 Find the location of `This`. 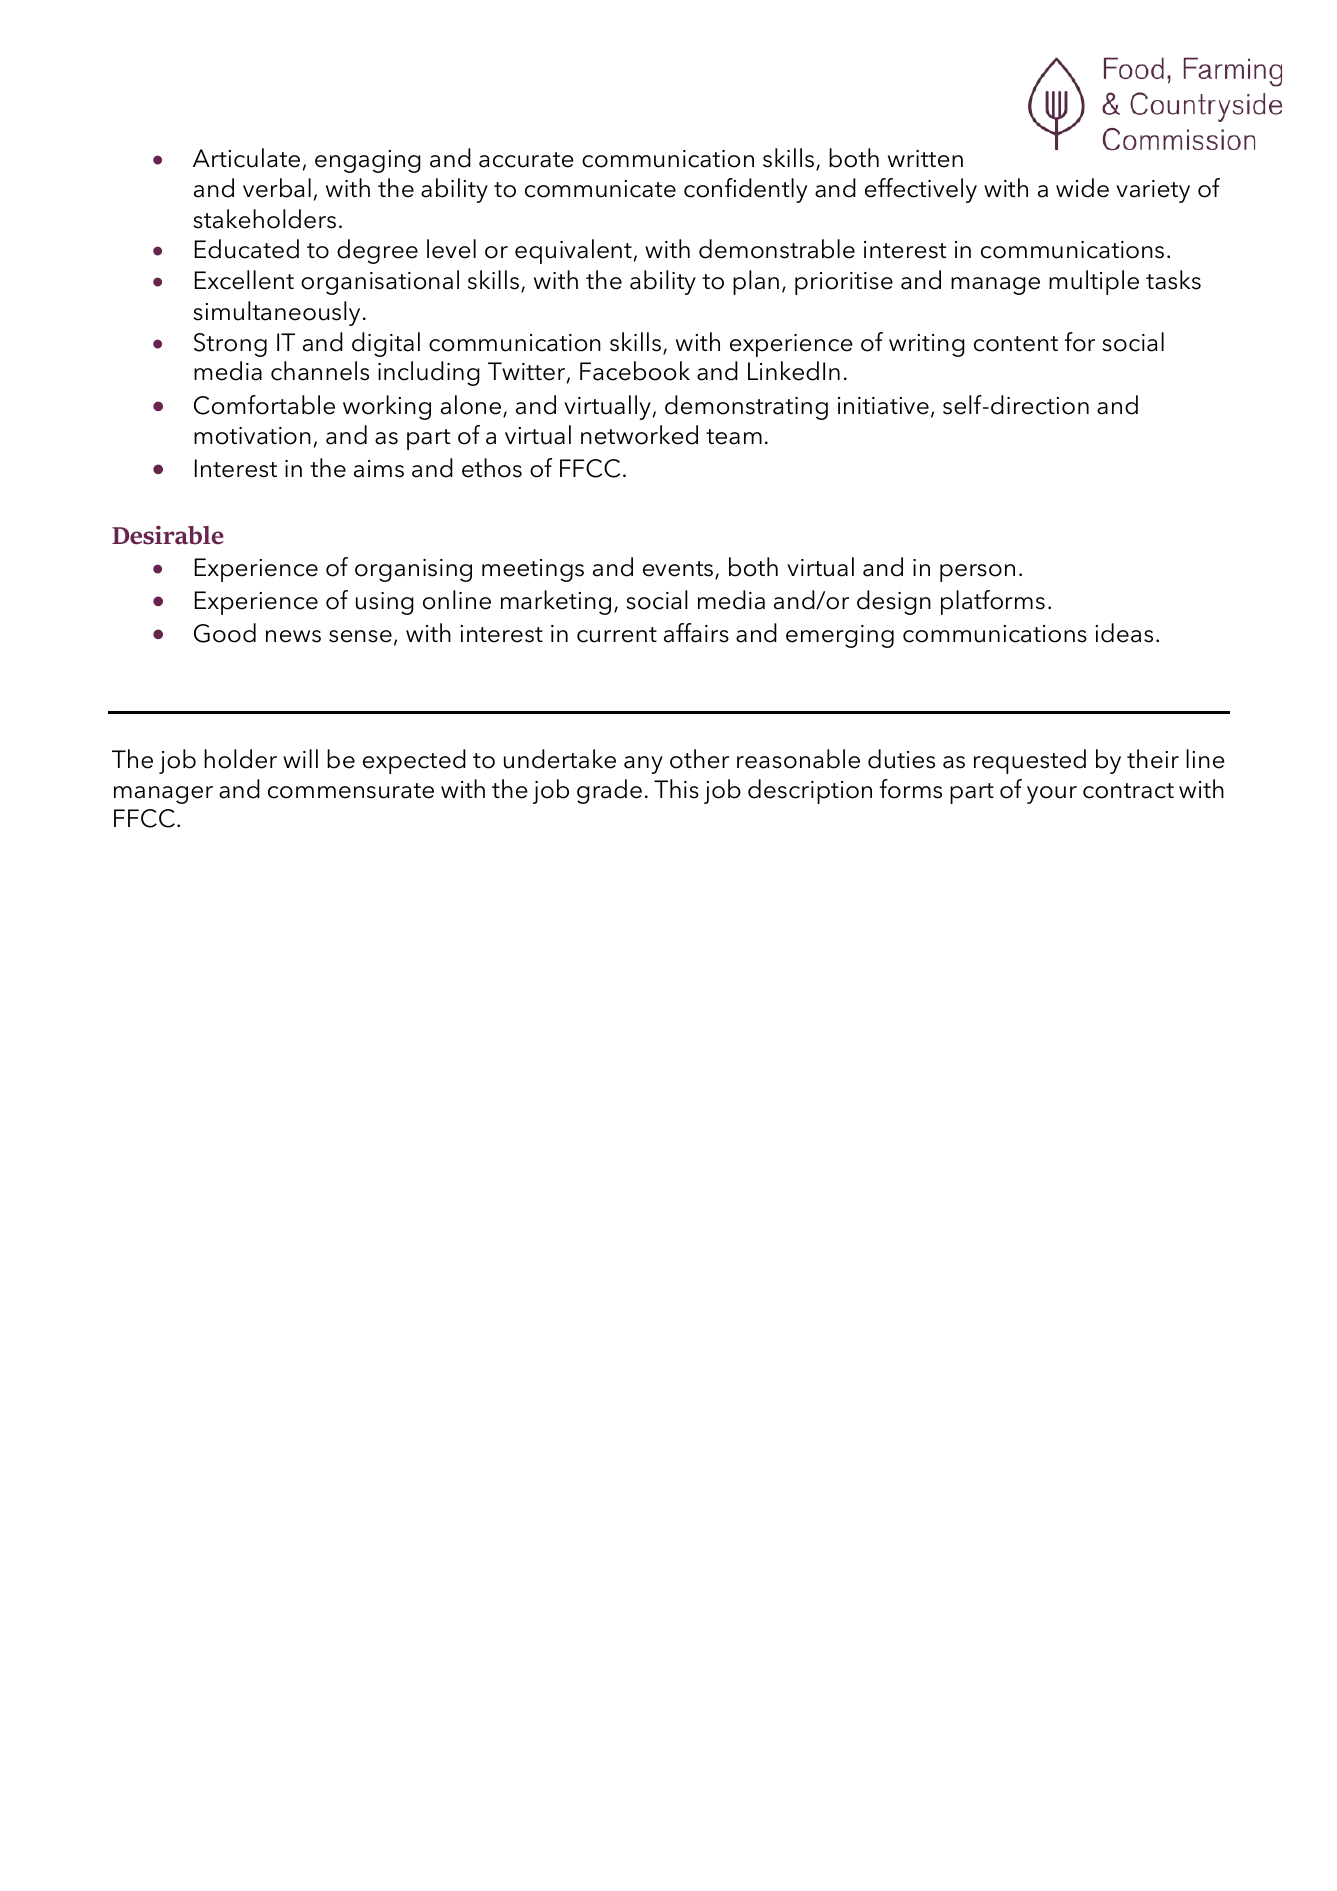

This is located at coordinates (676, 789).
